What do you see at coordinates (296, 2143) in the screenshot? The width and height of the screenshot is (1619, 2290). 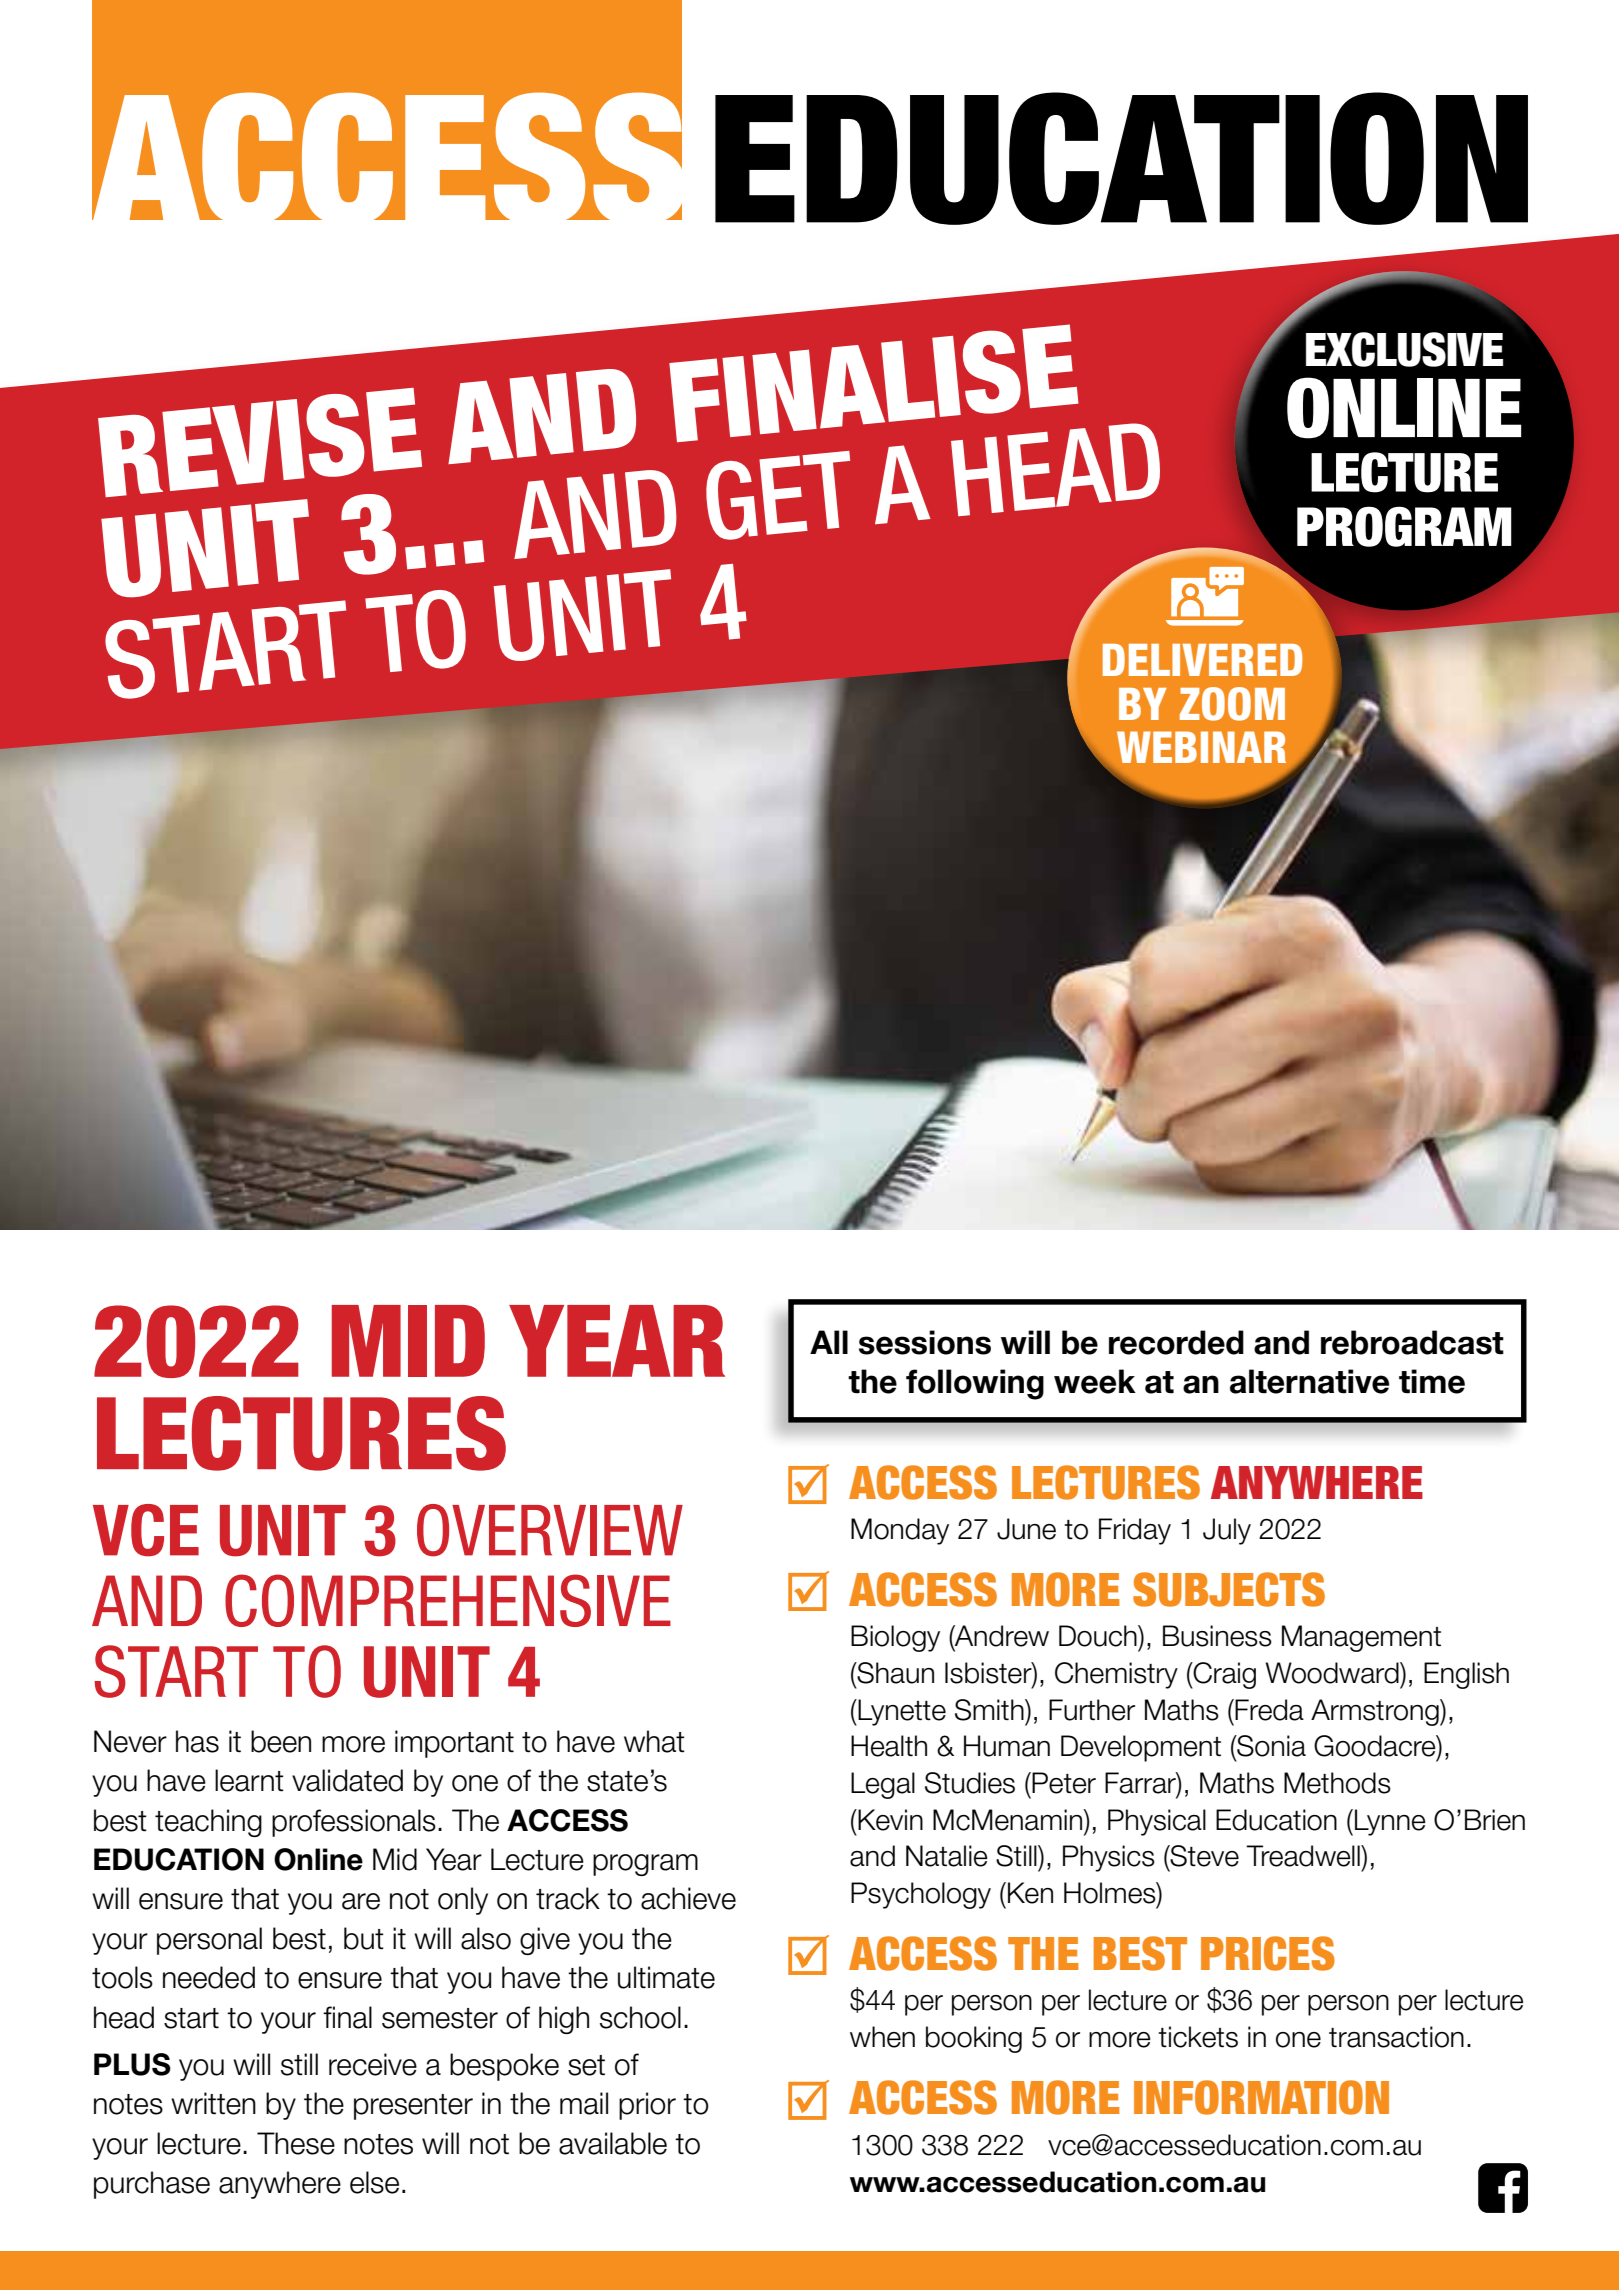 I see `These` at bounding box center [296, 2143].
